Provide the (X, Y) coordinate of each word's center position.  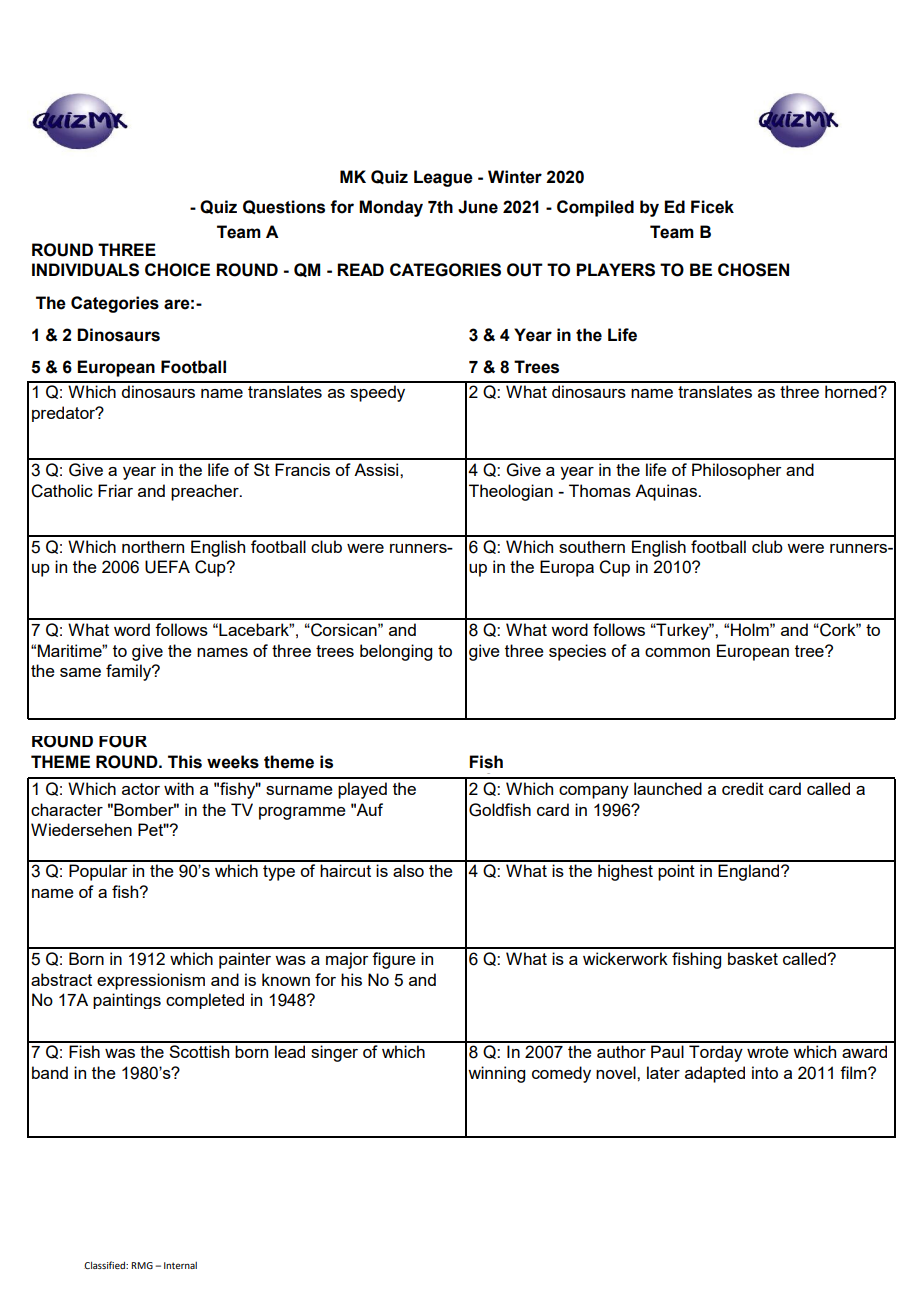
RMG (142, 1265)
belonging (396, 652)
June (478, 207)
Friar (115, 490)
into (765, 1072)
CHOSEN (753, 270)
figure (394, 960)
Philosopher (737, 471)
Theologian (511, 492)
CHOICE (177, 270)
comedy (561, 1074)
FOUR (123, 742)
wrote (768, 1052)
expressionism (151, 981)
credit (743, 788)
